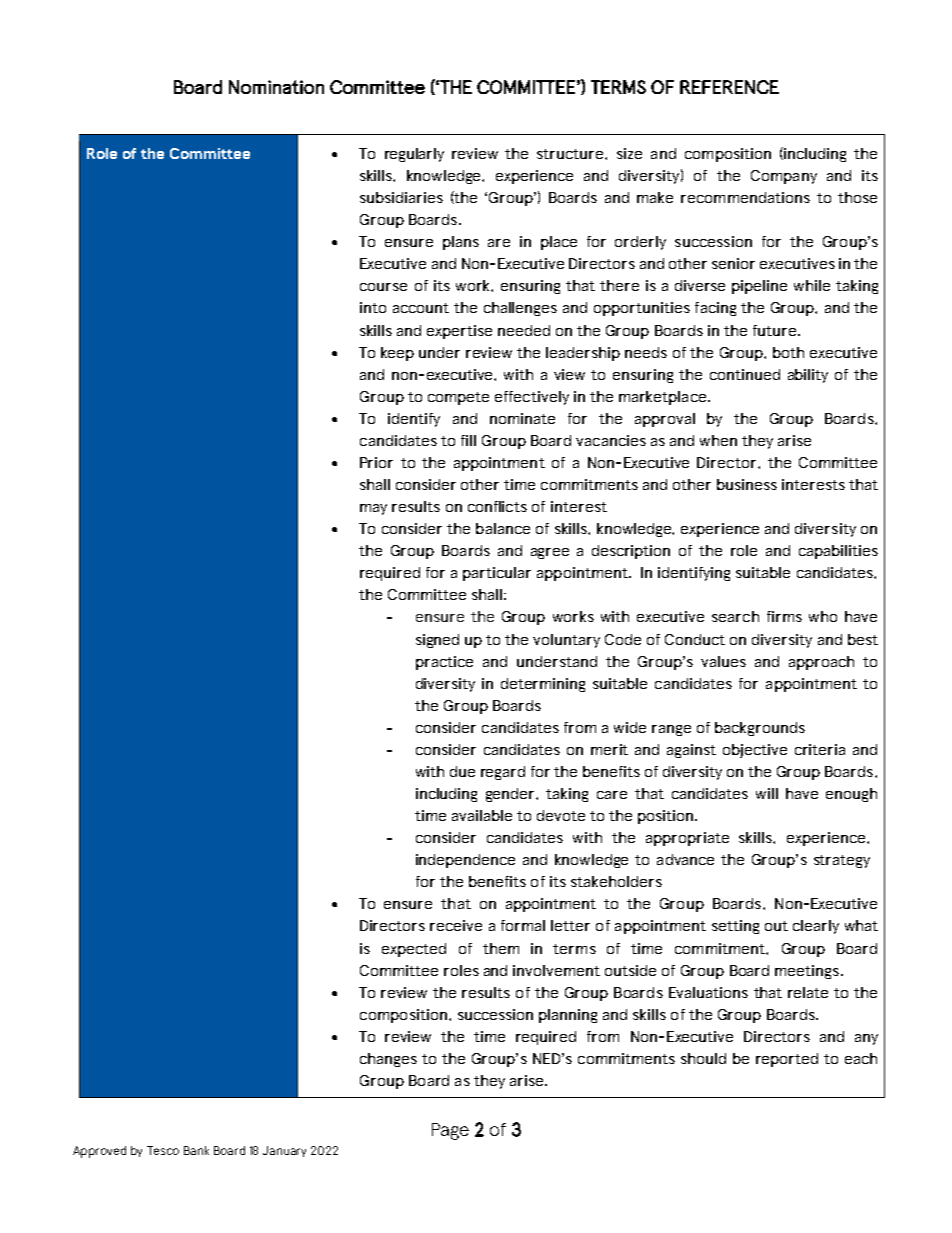 The height and width of the page is (1233, 952). What do you see at coordinates (450, 1131) in the page?
I see `Page` at bounding box center [450, 1131].
